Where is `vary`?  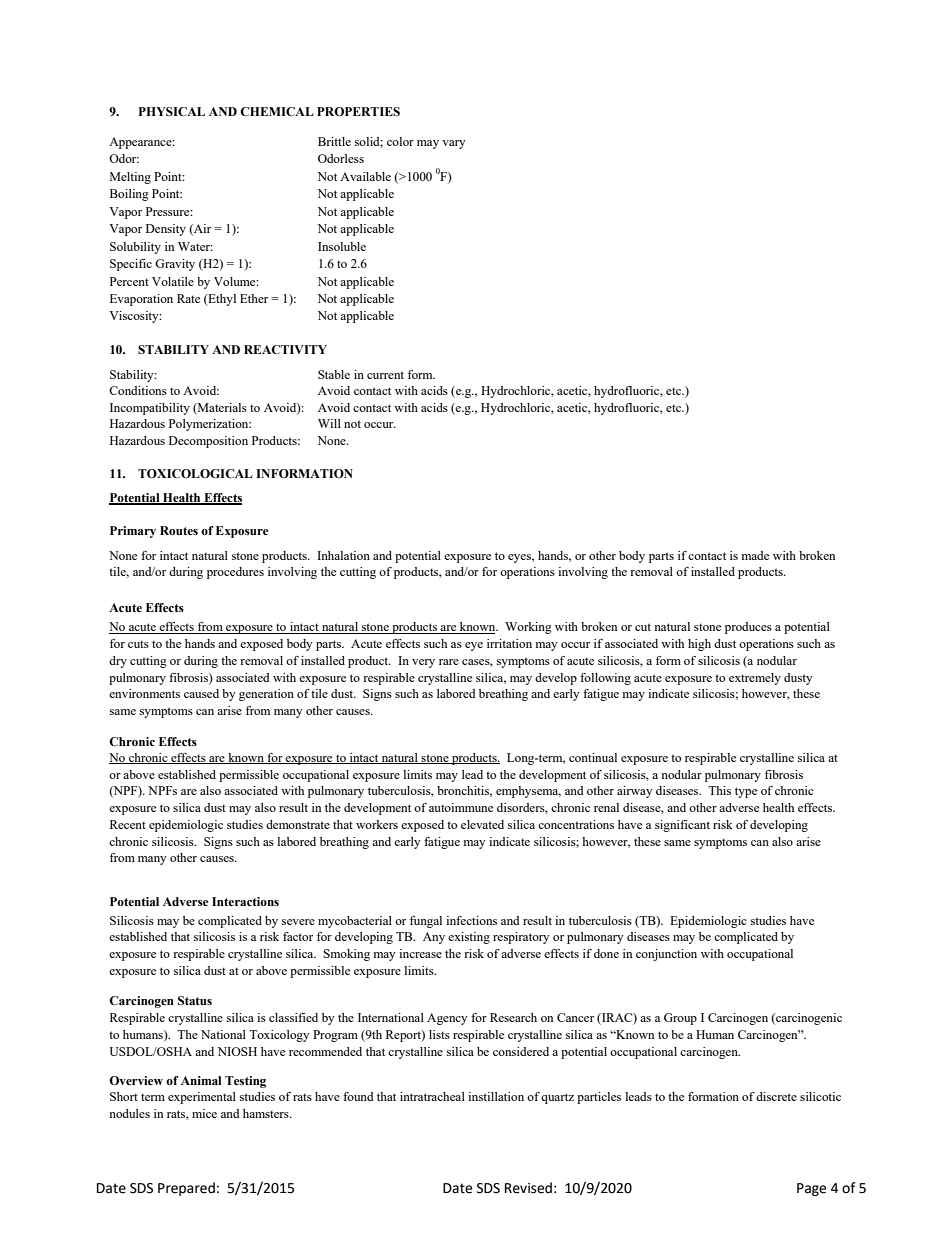
vary is located at coordinates (454, 144).
